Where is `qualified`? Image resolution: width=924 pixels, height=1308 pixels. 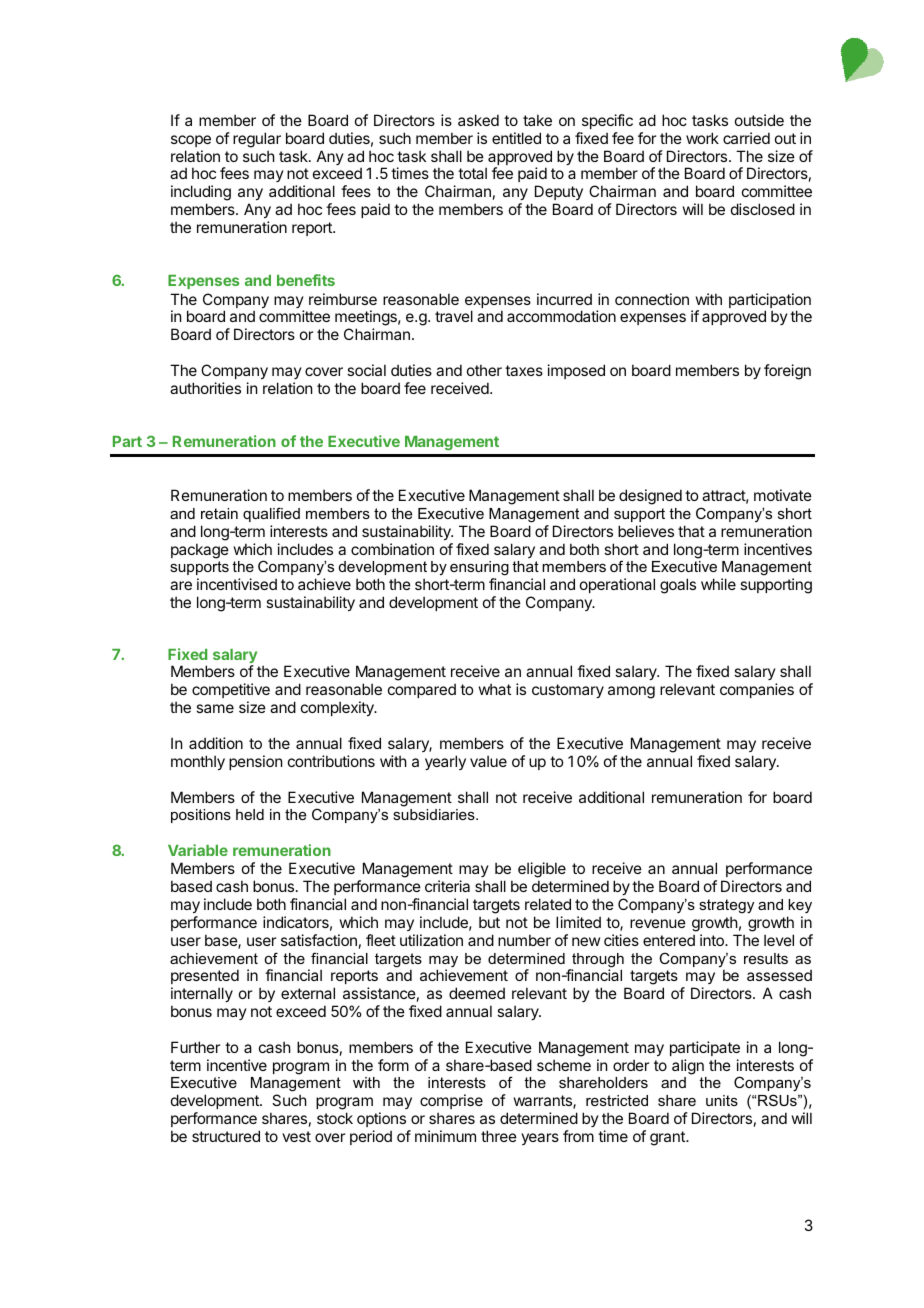 qualified is located at coordinates (271, 514).
